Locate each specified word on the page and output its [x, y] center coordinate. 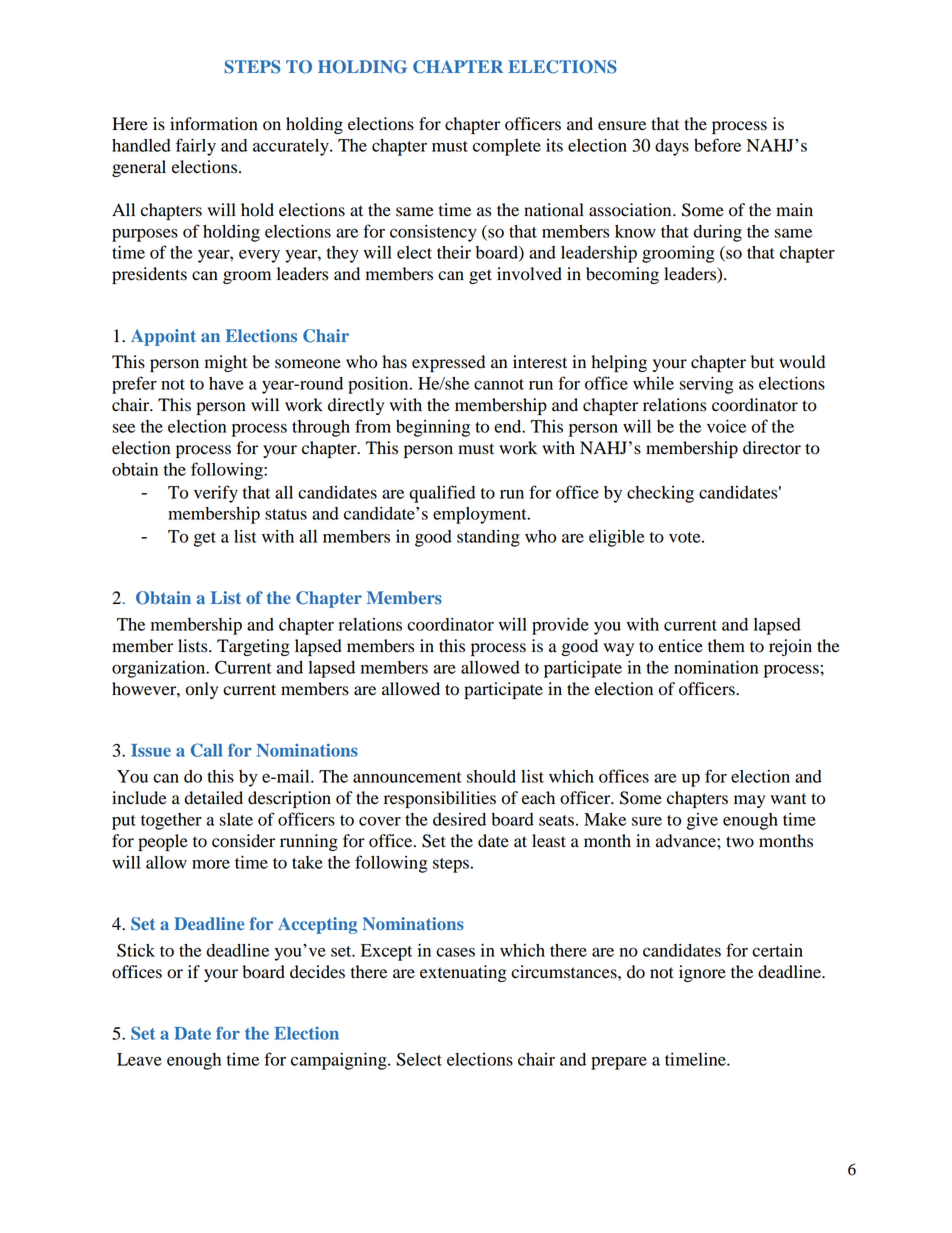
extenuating [463, 973]
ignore [702, 973]
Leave [139, 1059]
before [717, 145]
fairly [196, 147]
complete [507, 147]
